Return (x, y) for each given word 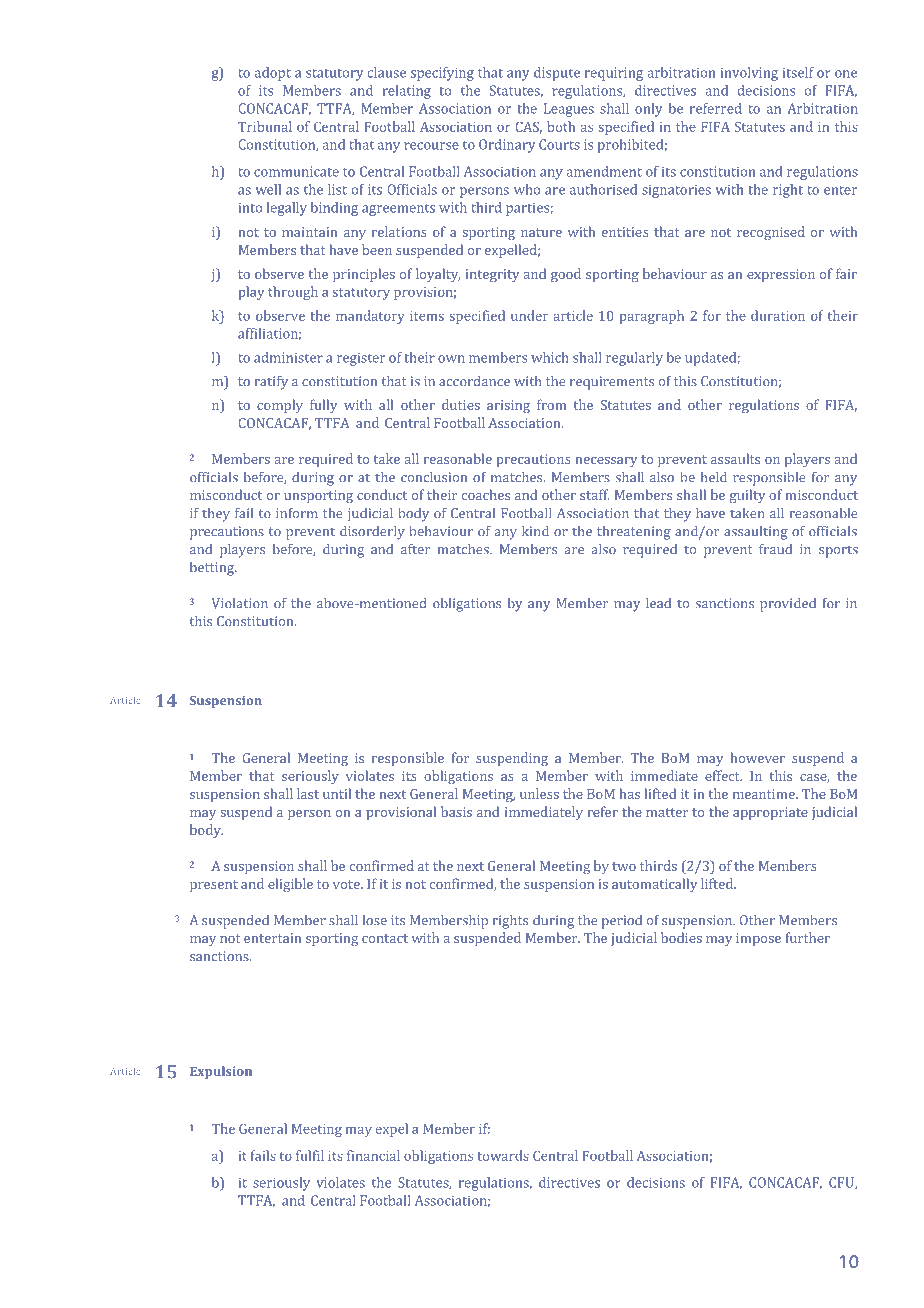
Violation (239, 603)
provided (788, 605)
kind (535, 531)
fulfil (310, 1155)
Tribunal (265, 126)
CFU (842, 1183)
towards (503, 1155)
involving (749, 74)
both (561, 126)
